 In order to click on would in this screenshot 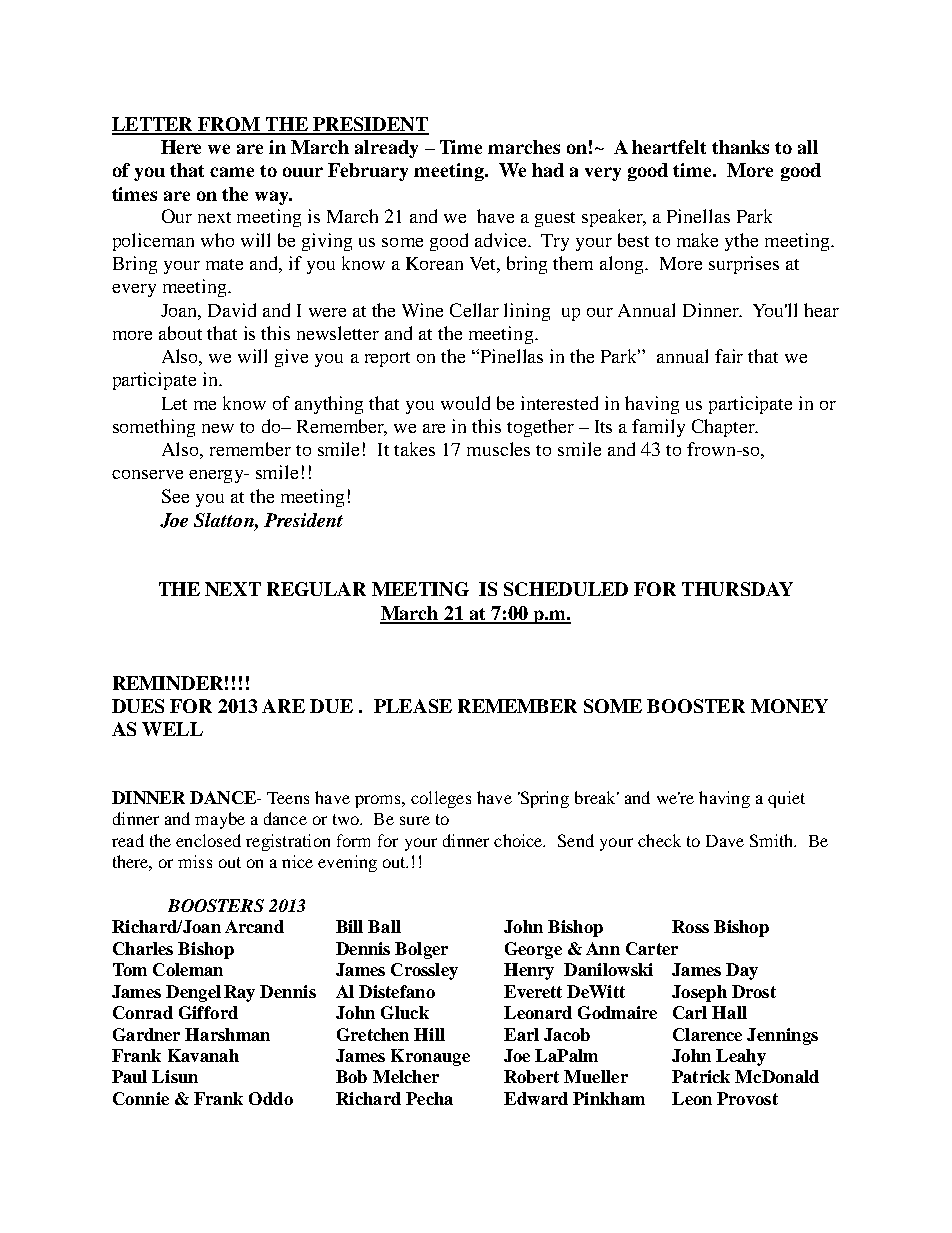, I will do `click(465, 403)`.
